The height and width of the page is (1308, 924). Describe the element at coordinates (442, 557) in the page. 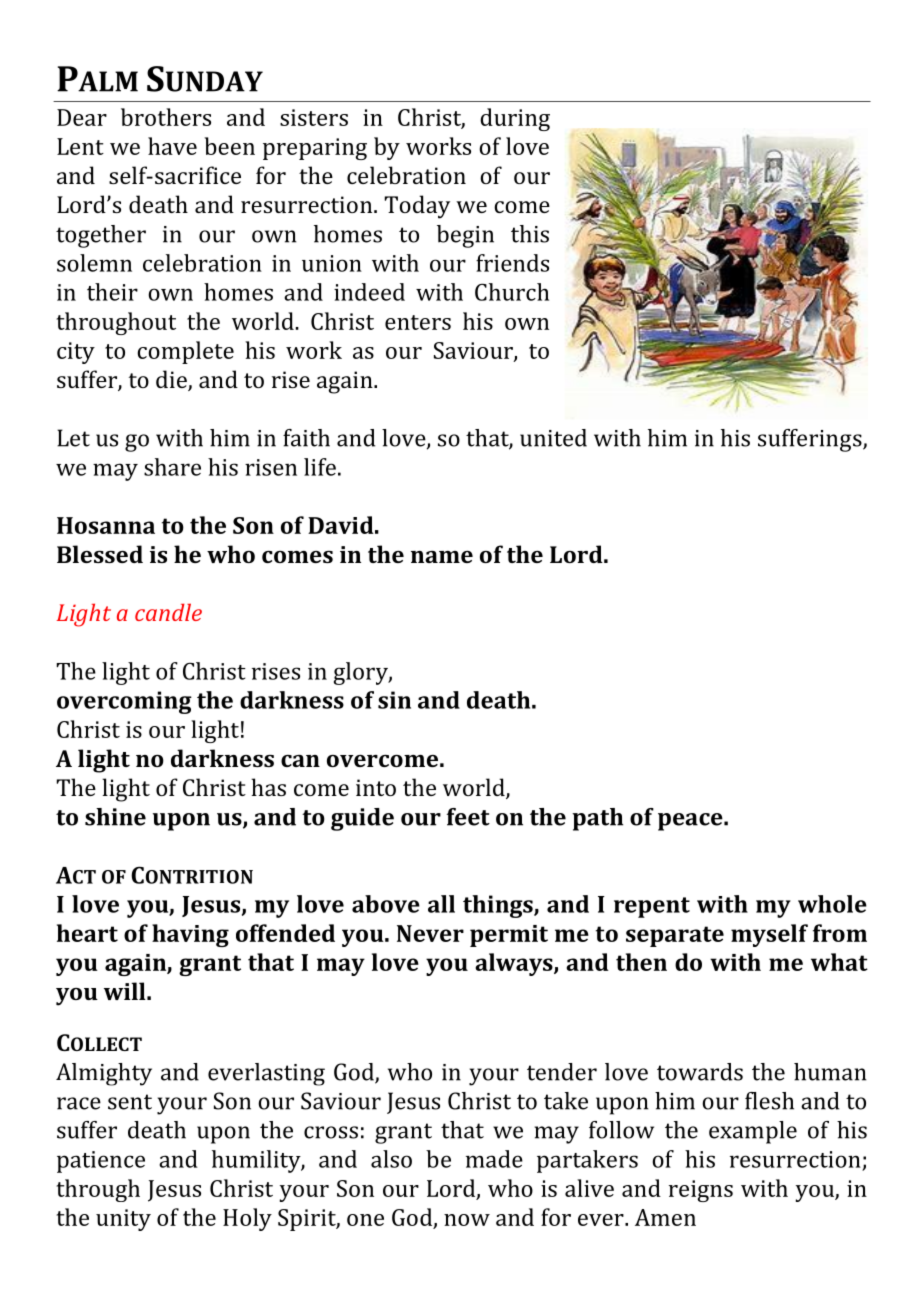

I see `name` at that location.
